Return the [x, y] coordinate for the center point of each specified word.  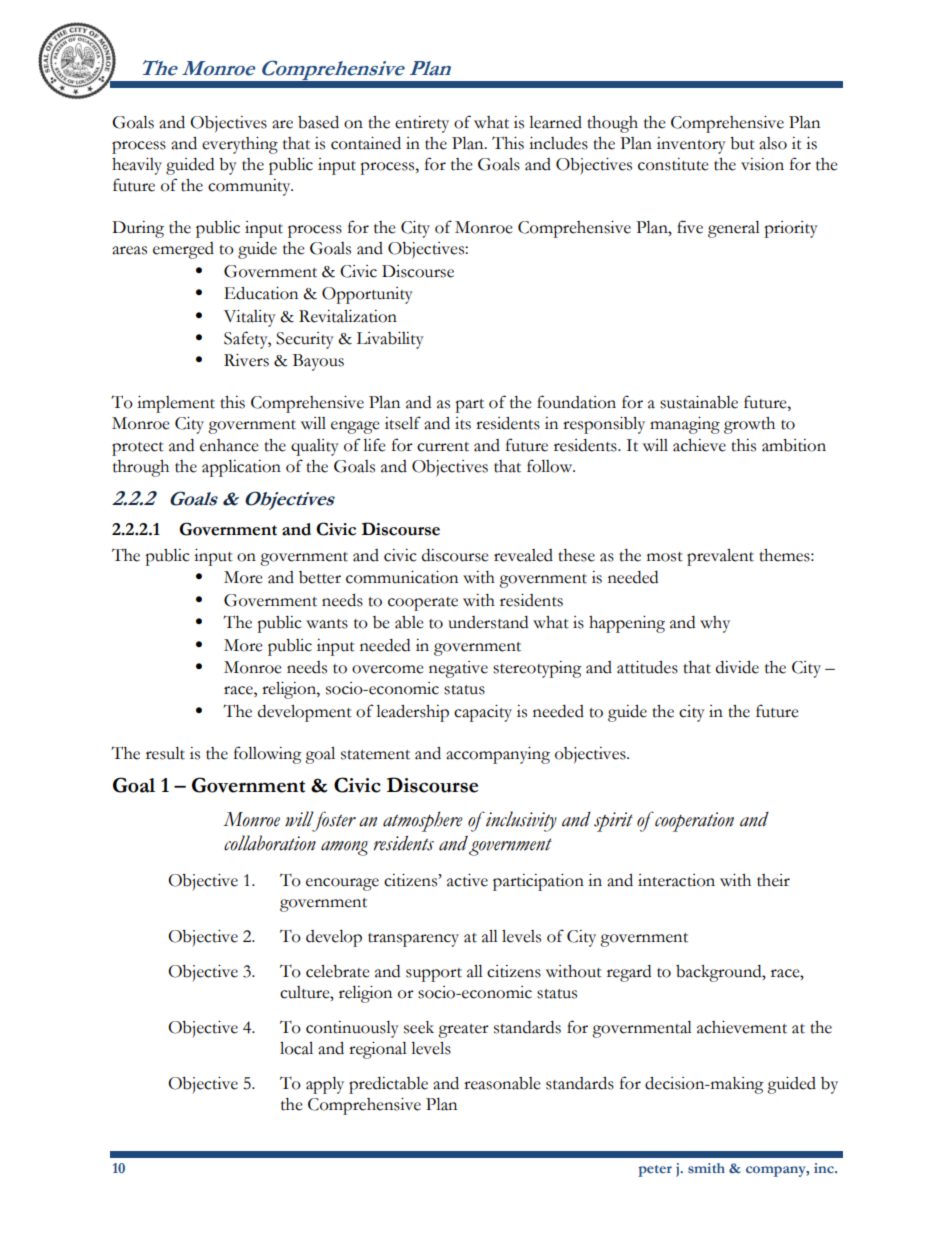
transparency [413, 940]
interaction [676, 880]
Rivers [246, 360]
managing [685, 425]
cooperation [693, 822]
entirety [422, 124]
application [241, 468]
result [165, 753]
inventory [691, 145]
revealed [523, 555]
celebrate [338, 971]
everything [240, 145]
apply [325, 1085]
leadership [412, 713]
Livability [390, 340]
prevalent [720, 557]
